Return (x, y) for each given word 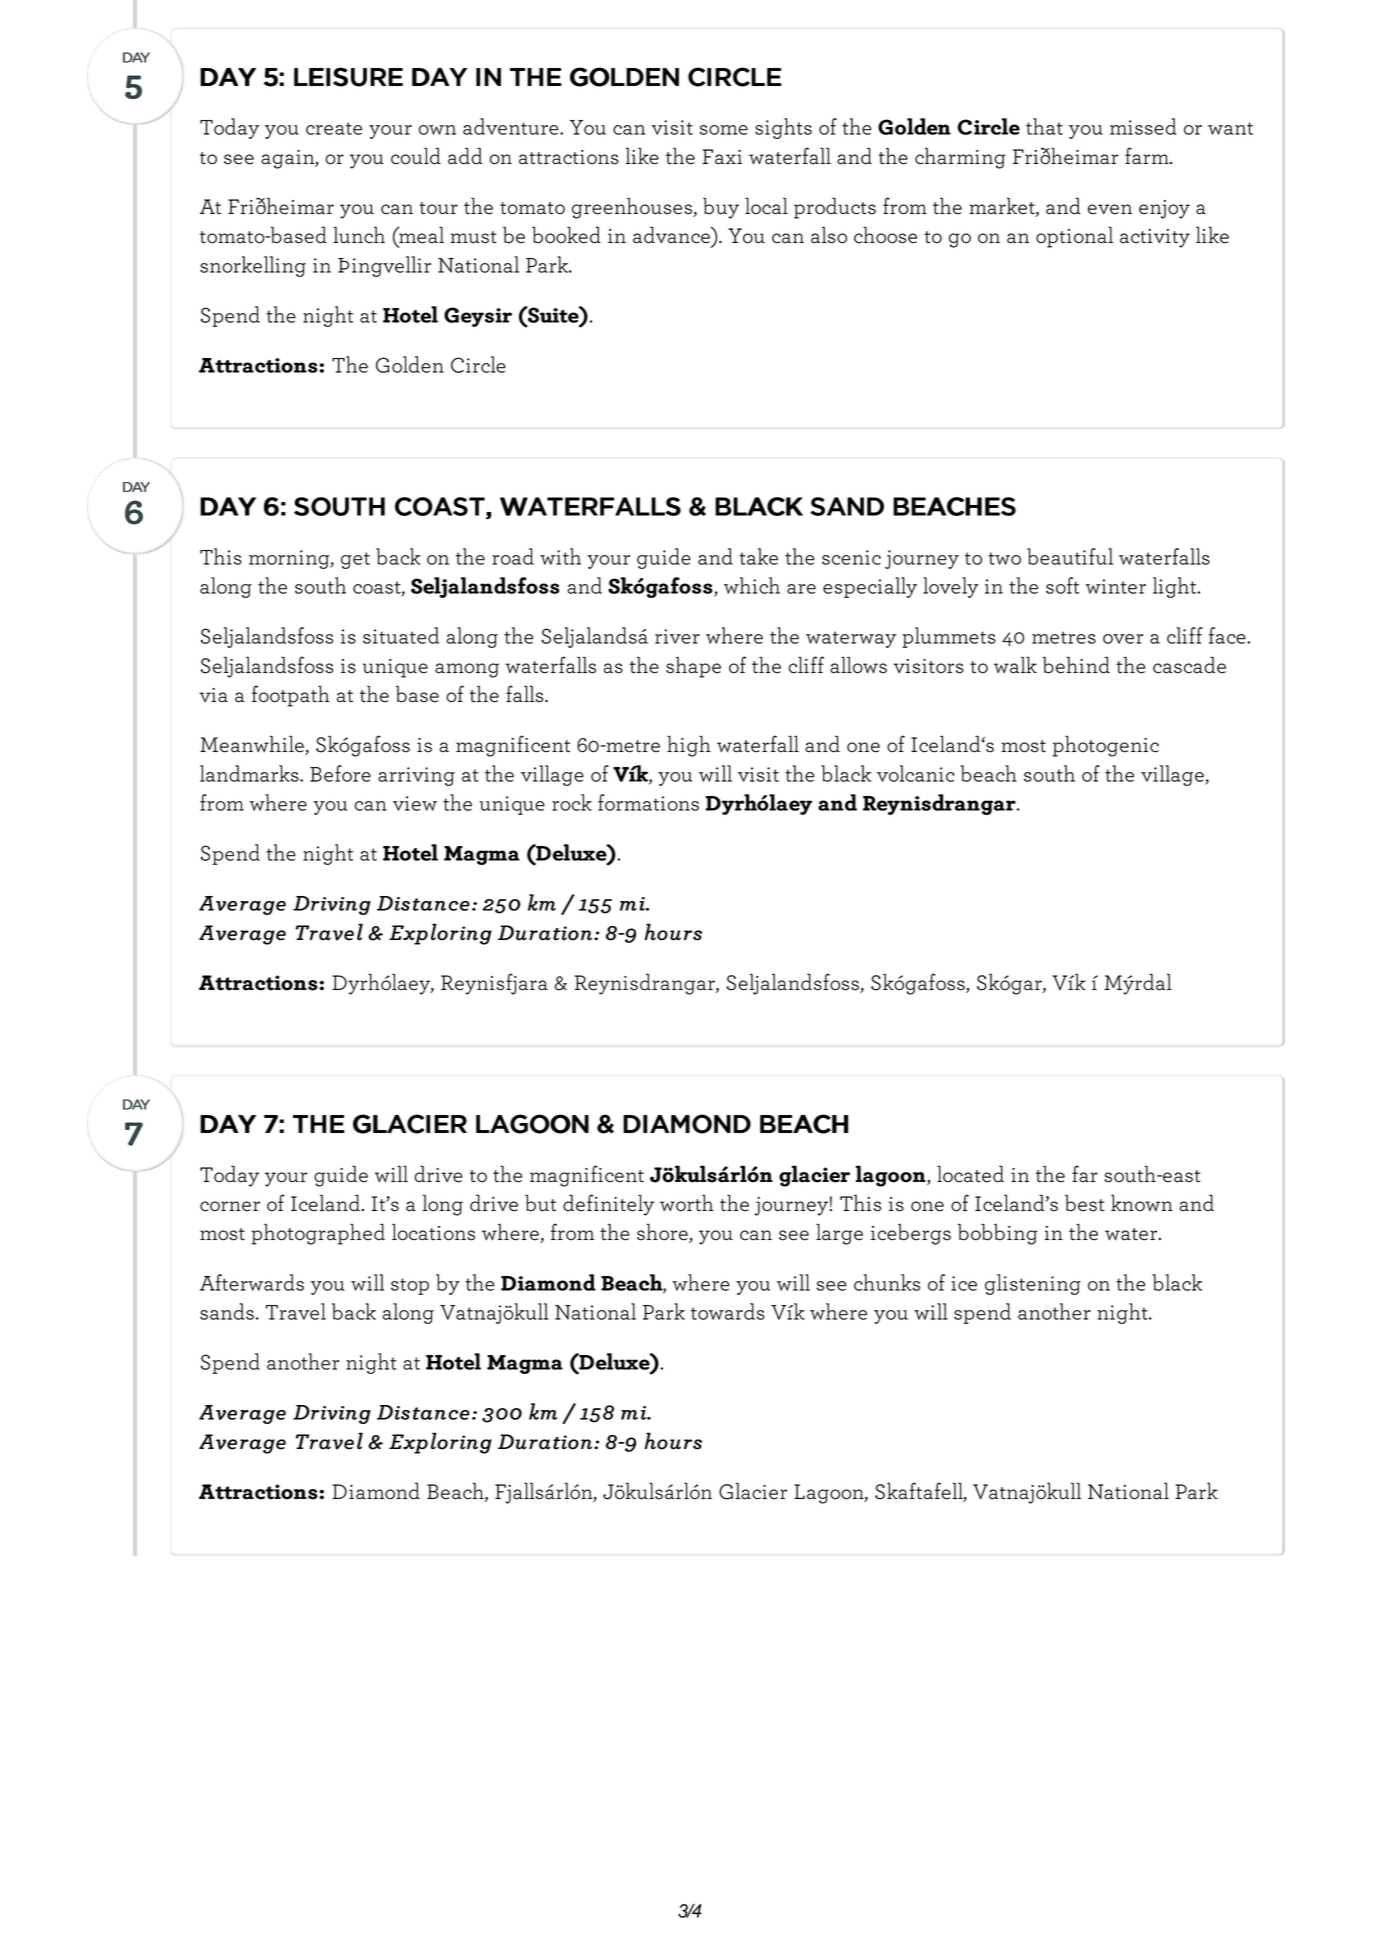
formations (648, 802)
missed (1143, 126)
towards (728, 1311)
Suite (553, 314)
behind (1076, 665)
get (355, 560)
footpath (291, 696)
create (334, 128)
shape (693, 667)
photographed (318, 1234)
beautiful (1070, 556)
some (724, 130)
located (970, 1174)
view (415, 803)
